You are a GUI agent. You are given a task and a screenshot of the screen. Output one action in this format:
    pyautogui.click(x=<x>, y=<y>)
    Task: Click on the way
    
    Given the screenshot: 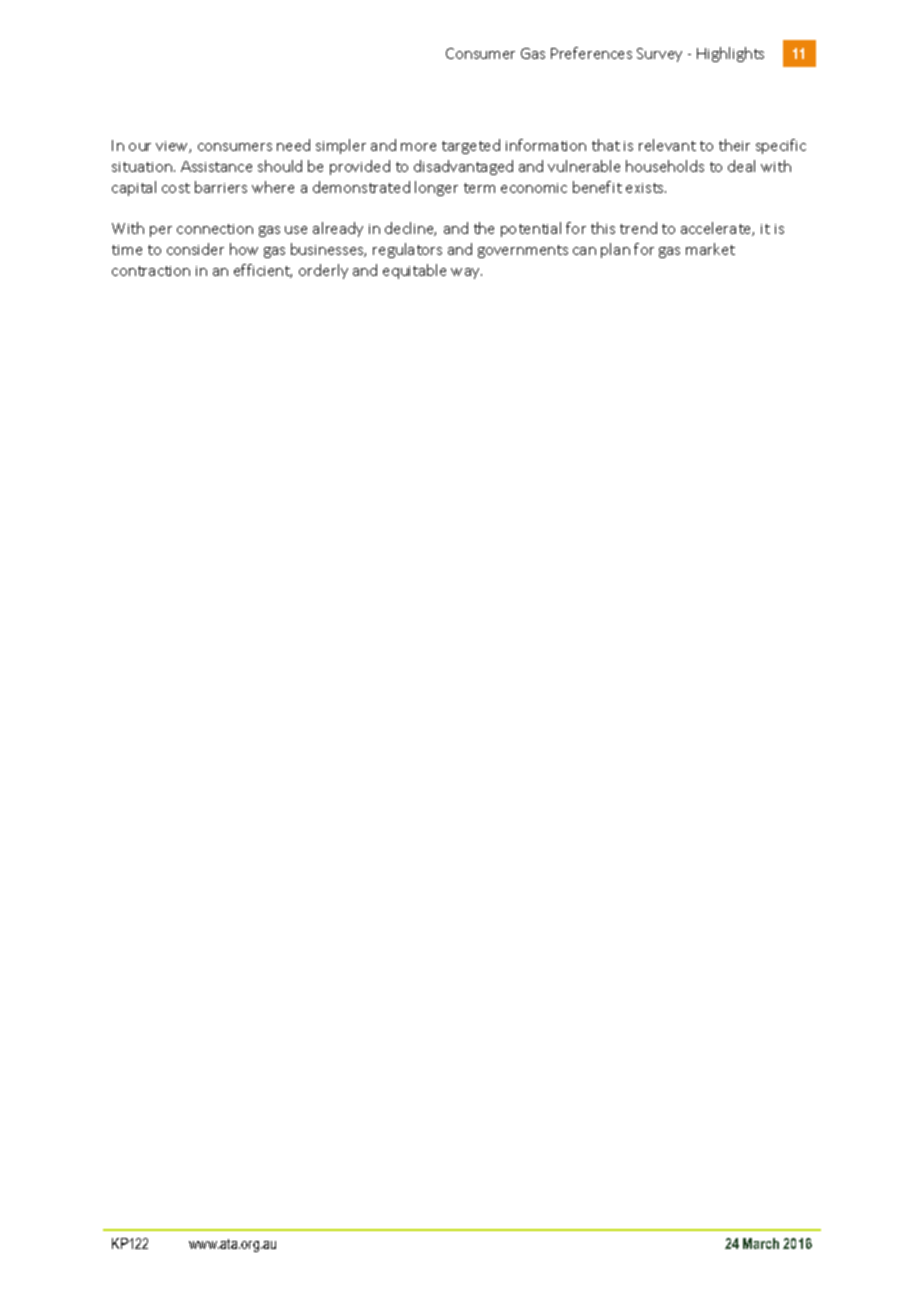 What is the action you would take?
    pyautogui.click(x=466, y=273)
